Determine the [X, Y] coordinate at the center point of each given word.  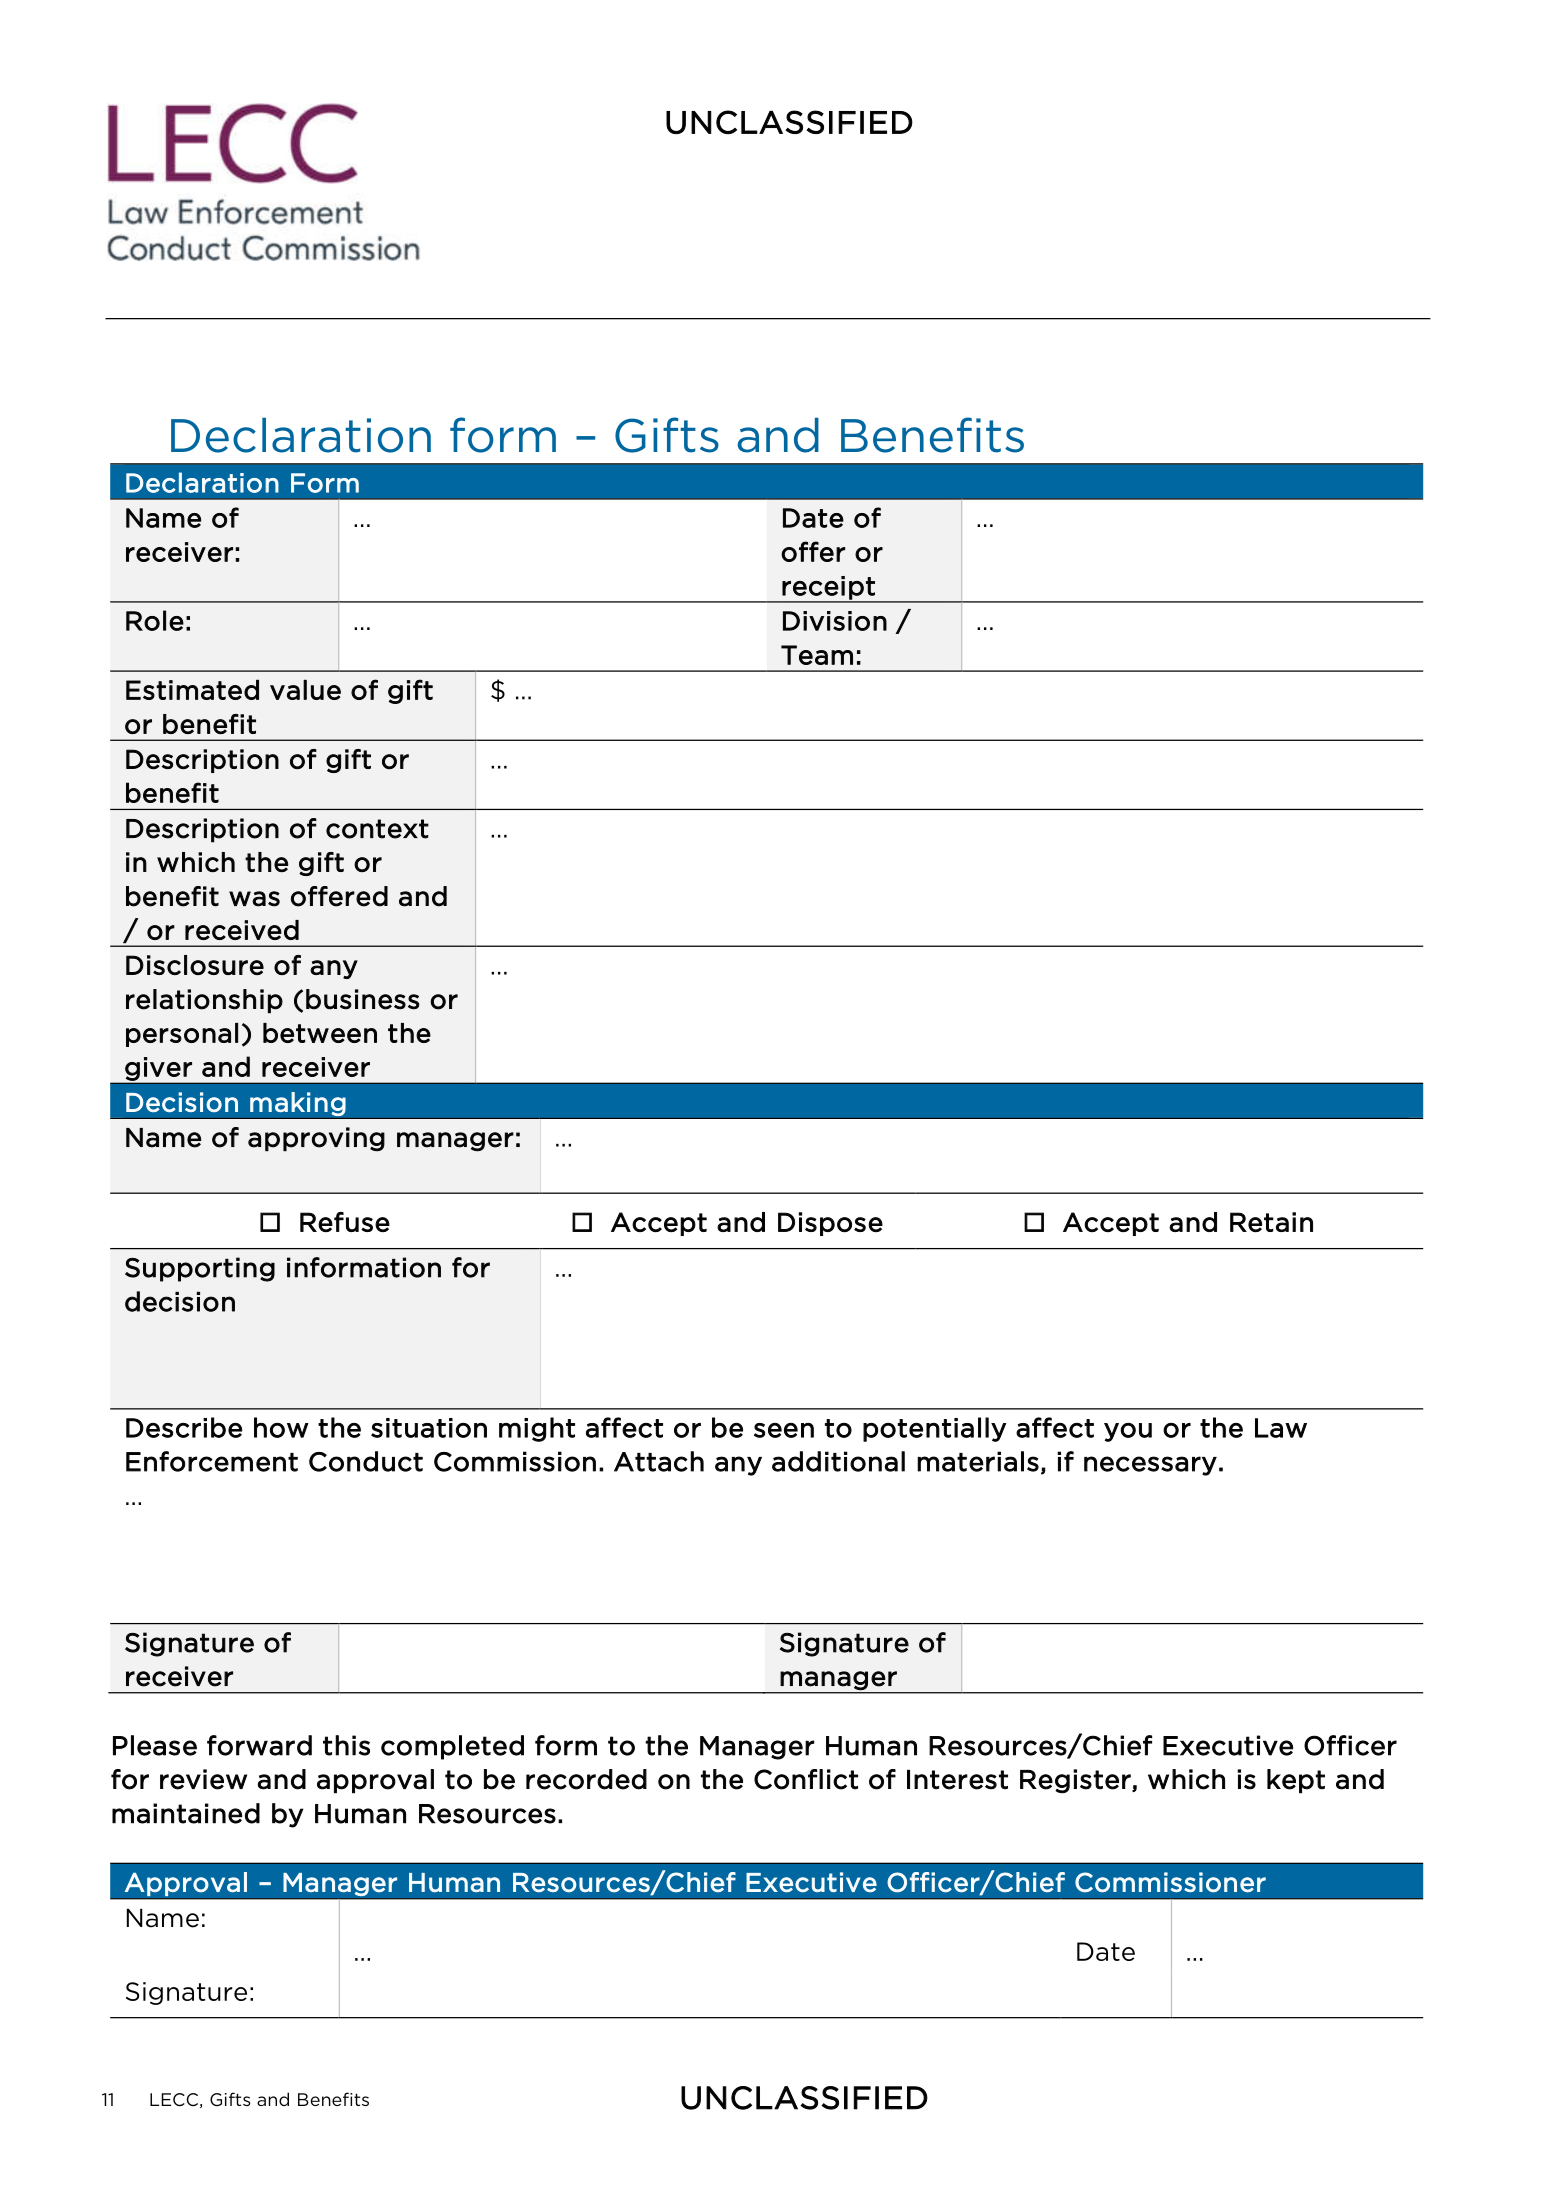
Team [817, 655]
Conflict [806, 1779]
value [305, 690]
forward [259, 1745]
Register [1076, 1781]
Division [835, 621]
